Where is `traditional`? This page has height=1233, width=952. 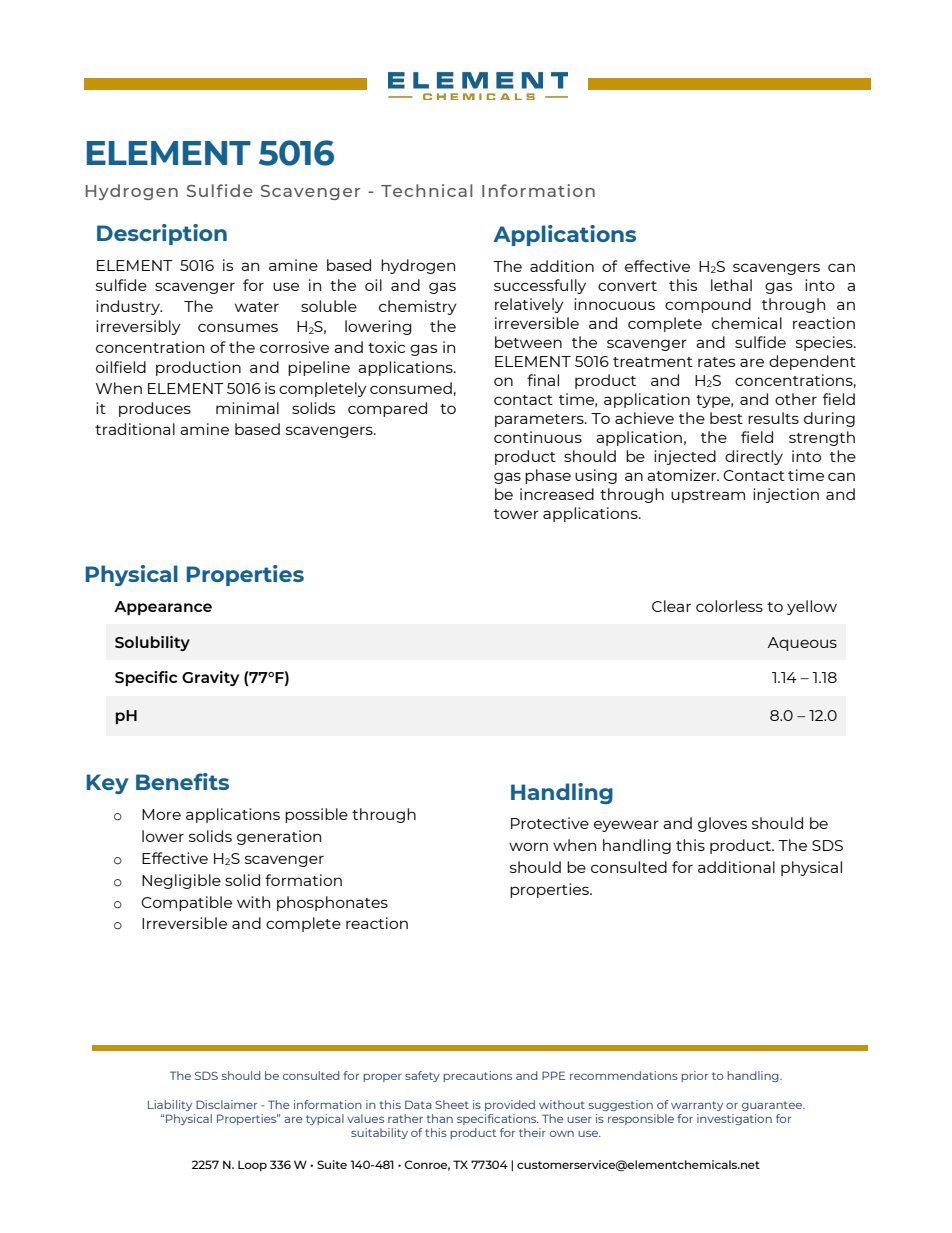
traditional is located at coordinates (135, 429).
